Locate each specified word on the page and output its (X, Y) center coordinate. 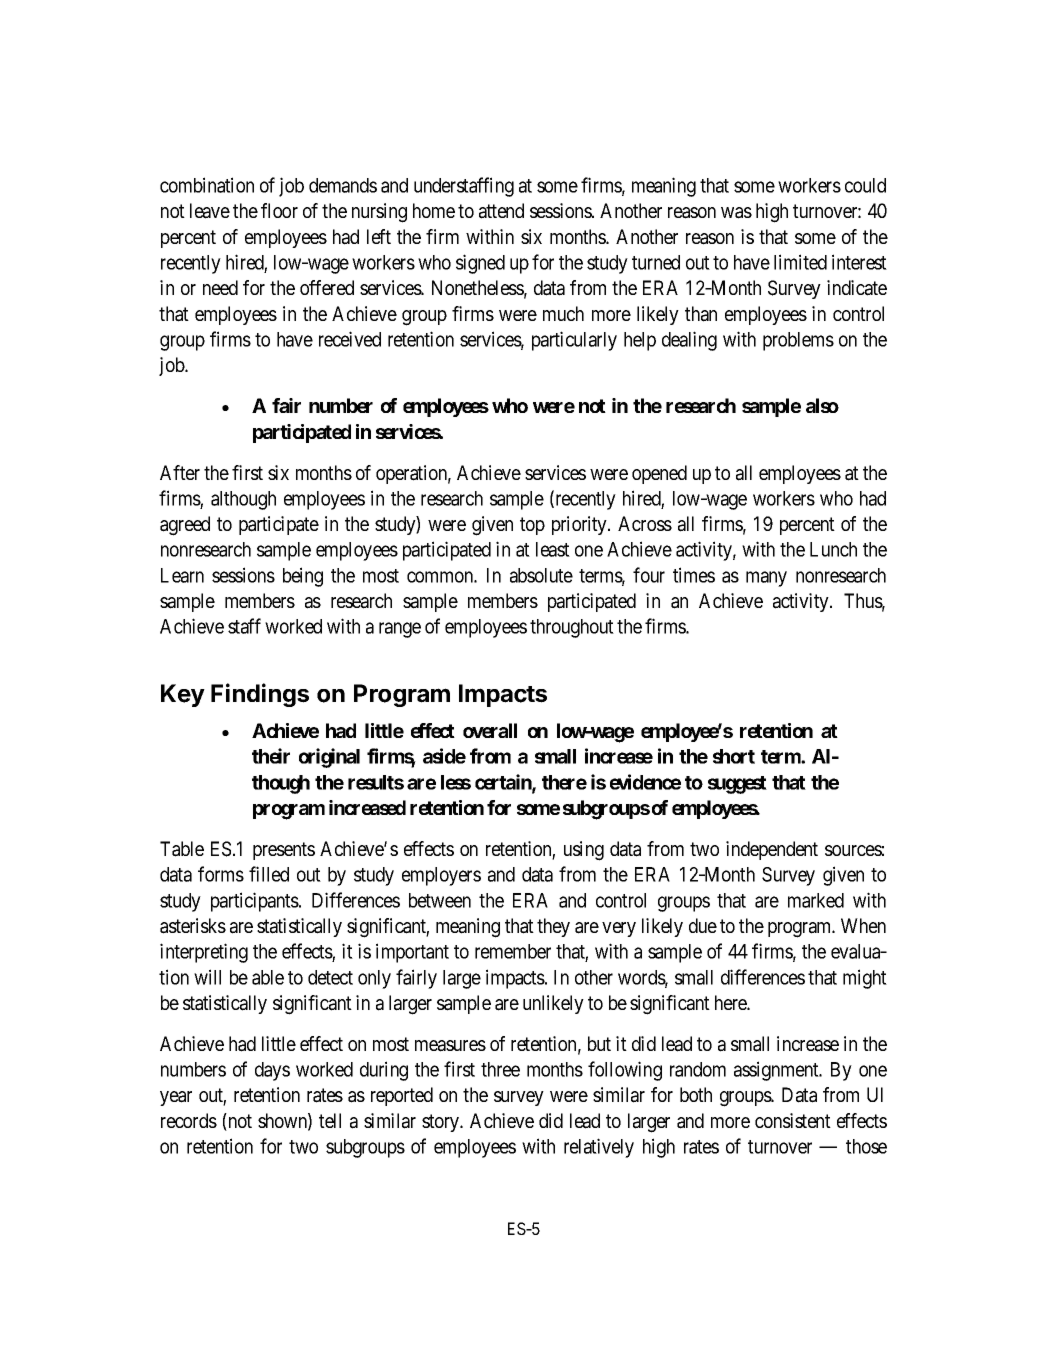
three (500, 1069)
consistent (793, 1120)
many (766, 579)
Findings (260, 695)
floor (279, 210)
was (736, 213)
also (822, 405)
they (553, 927)
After (180, 472)
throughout (572, 628)
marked (816, 900)
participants (255, 902)
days (272, 1071)
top (532, 526)
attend (501, 211)
